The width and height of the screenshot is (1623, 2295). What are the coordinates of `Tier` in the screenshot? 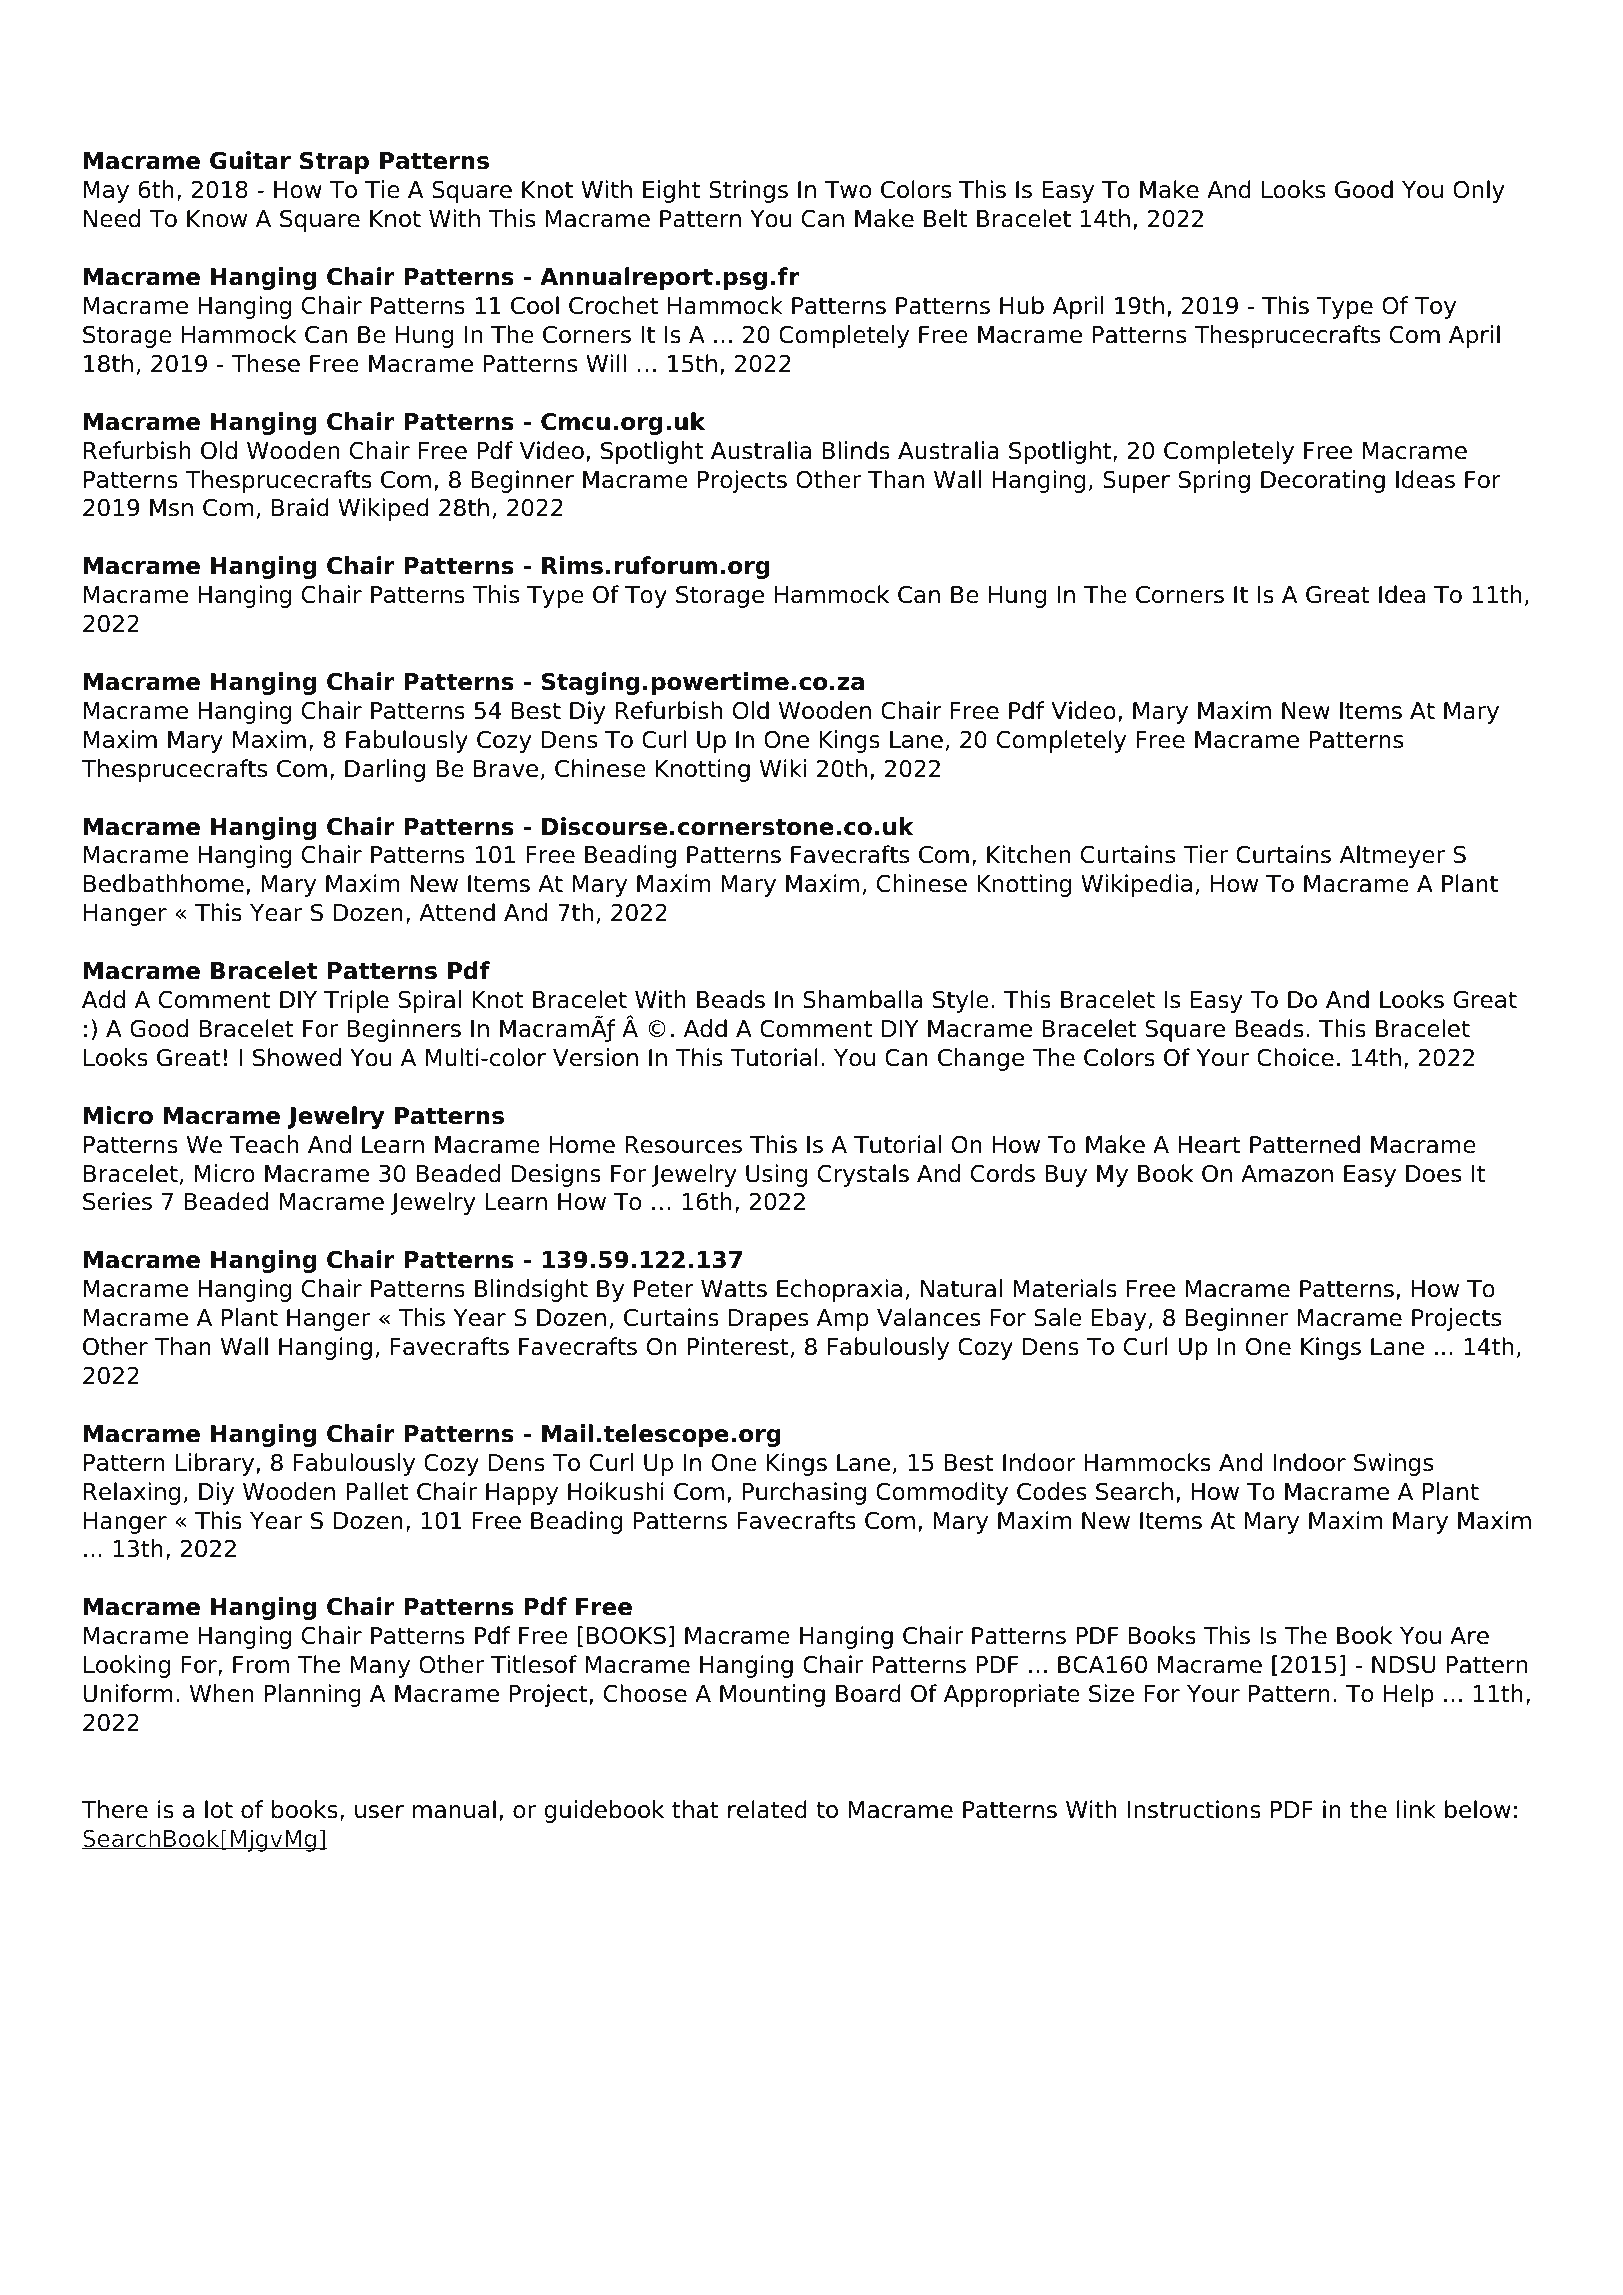 It's located at (1205, 854).
